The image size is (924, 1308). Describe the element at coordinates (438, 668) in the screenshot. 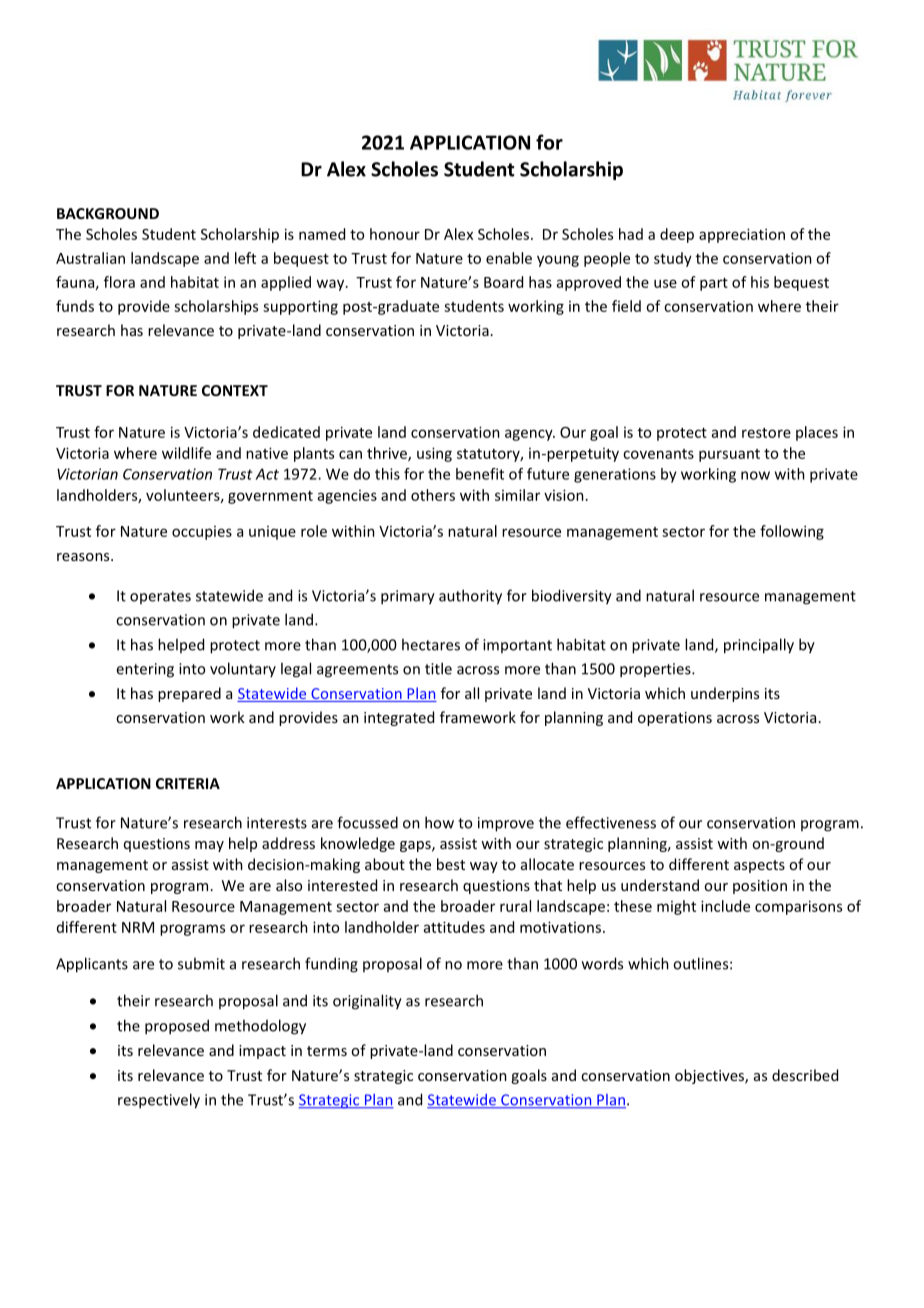

I see `title` at that location.
